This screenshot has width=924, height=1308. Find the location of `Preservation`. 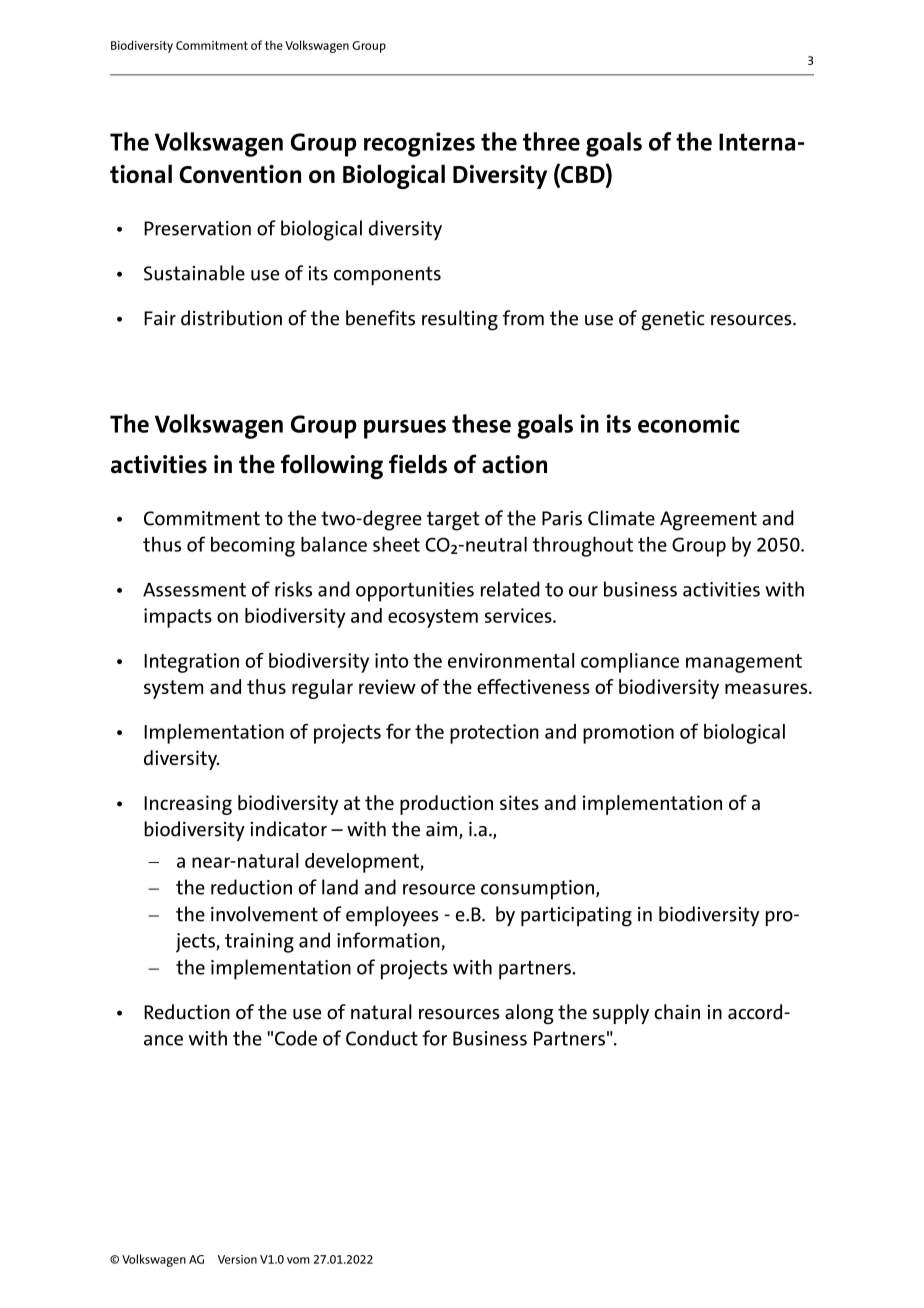

Preservation is located at coordinates (197, 228).
